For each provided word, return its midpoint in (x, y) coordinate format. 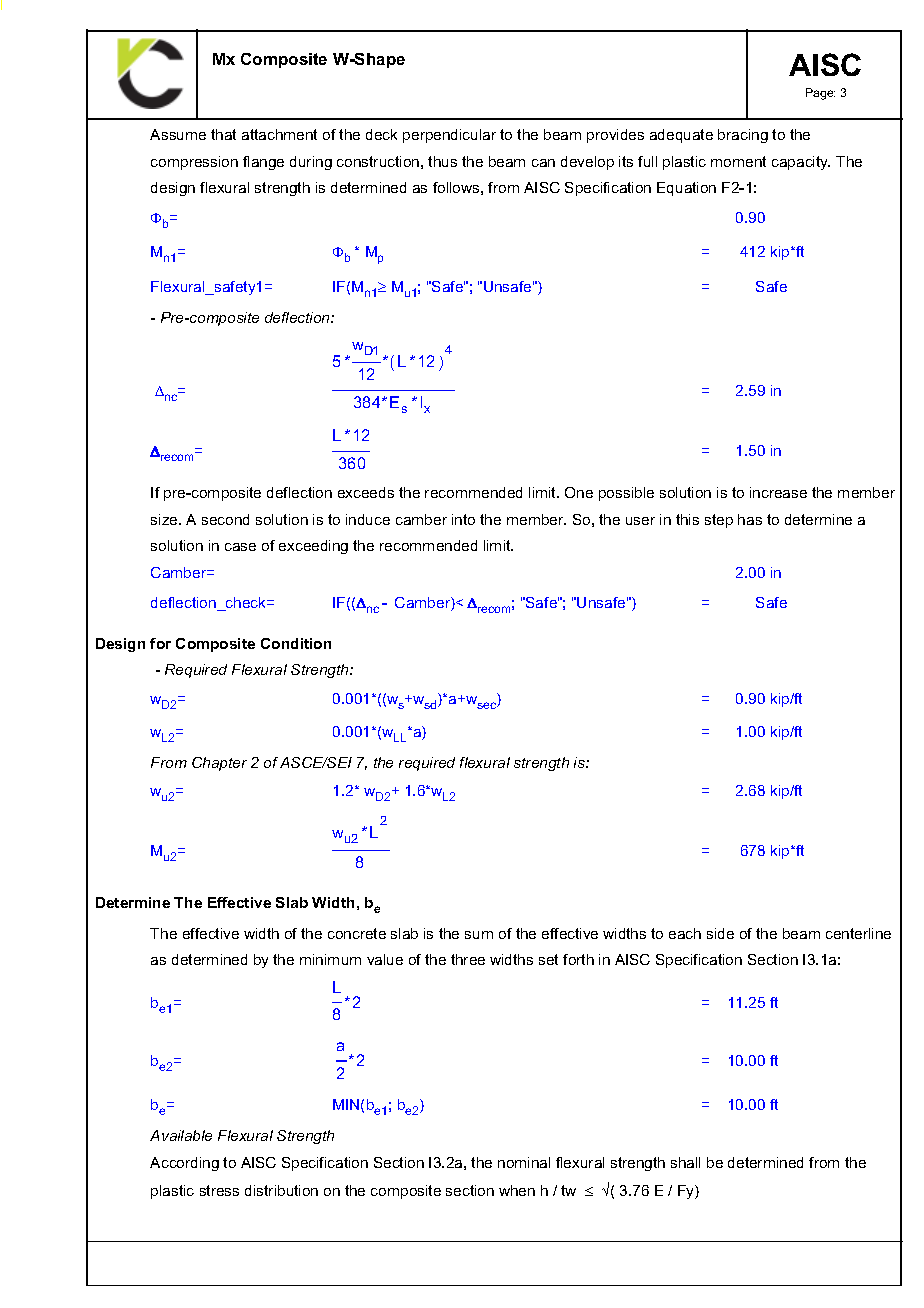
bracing (743, 136)
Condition (296, 643)
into (463, 519)
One (579, 492)
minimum (330, 959)
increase (778, 492)
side (720, 933)
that (223, 134)
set (548, 959)
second (225, 519)
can (543, 163)
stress (219, 1190)
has (750, 519)
